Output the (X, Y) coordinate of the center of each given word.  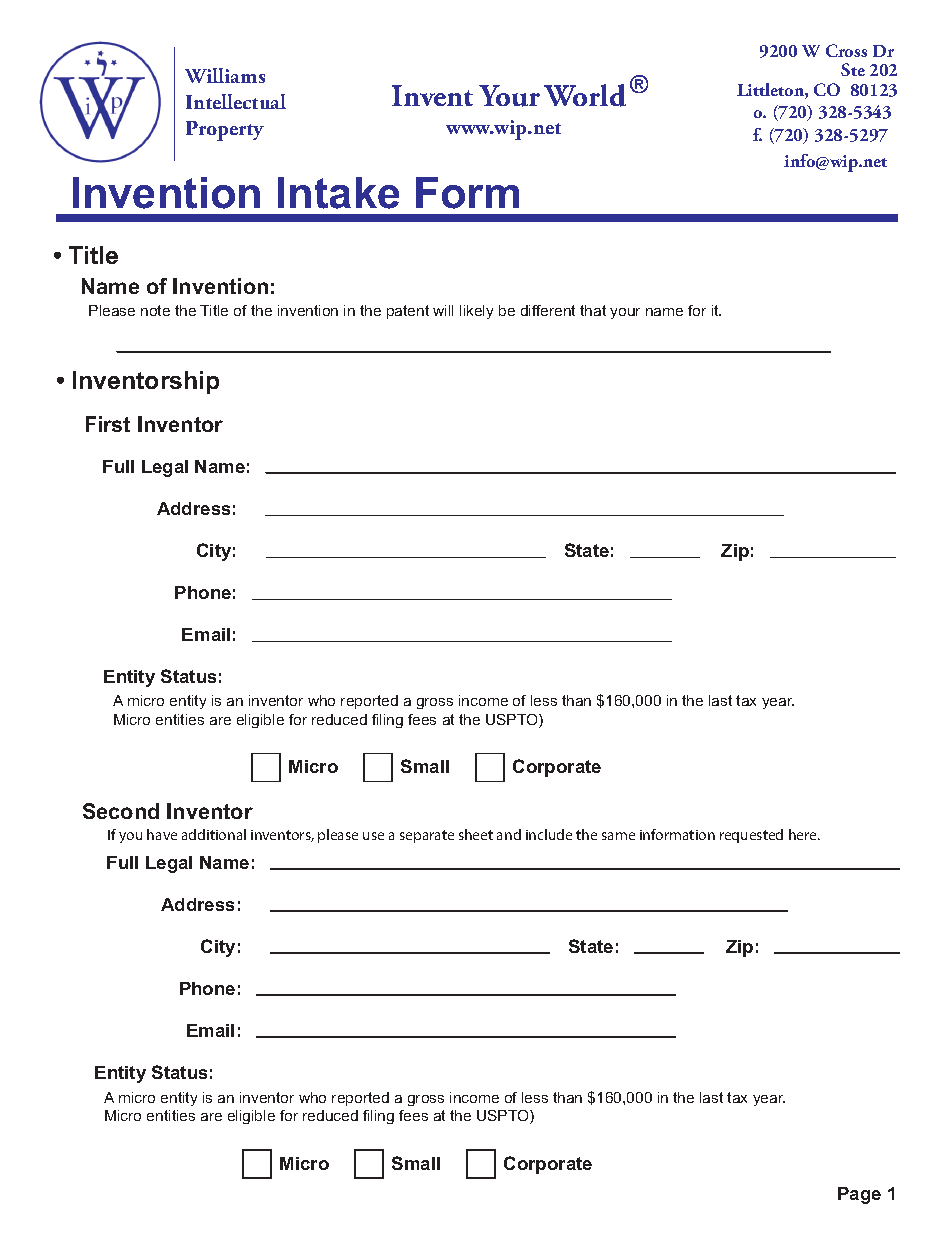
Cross (846, 50)
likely (476, 312)
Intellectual (236, 101)
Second (121, 811)
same (618, 836)
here (804, 834)
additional (214, 834)
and (509, 834)
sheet (476, 834)
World (585, 95)
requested (751, 836)
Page (859, 1195)
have (162, 834)
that (593, 310)
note (155, 310)
